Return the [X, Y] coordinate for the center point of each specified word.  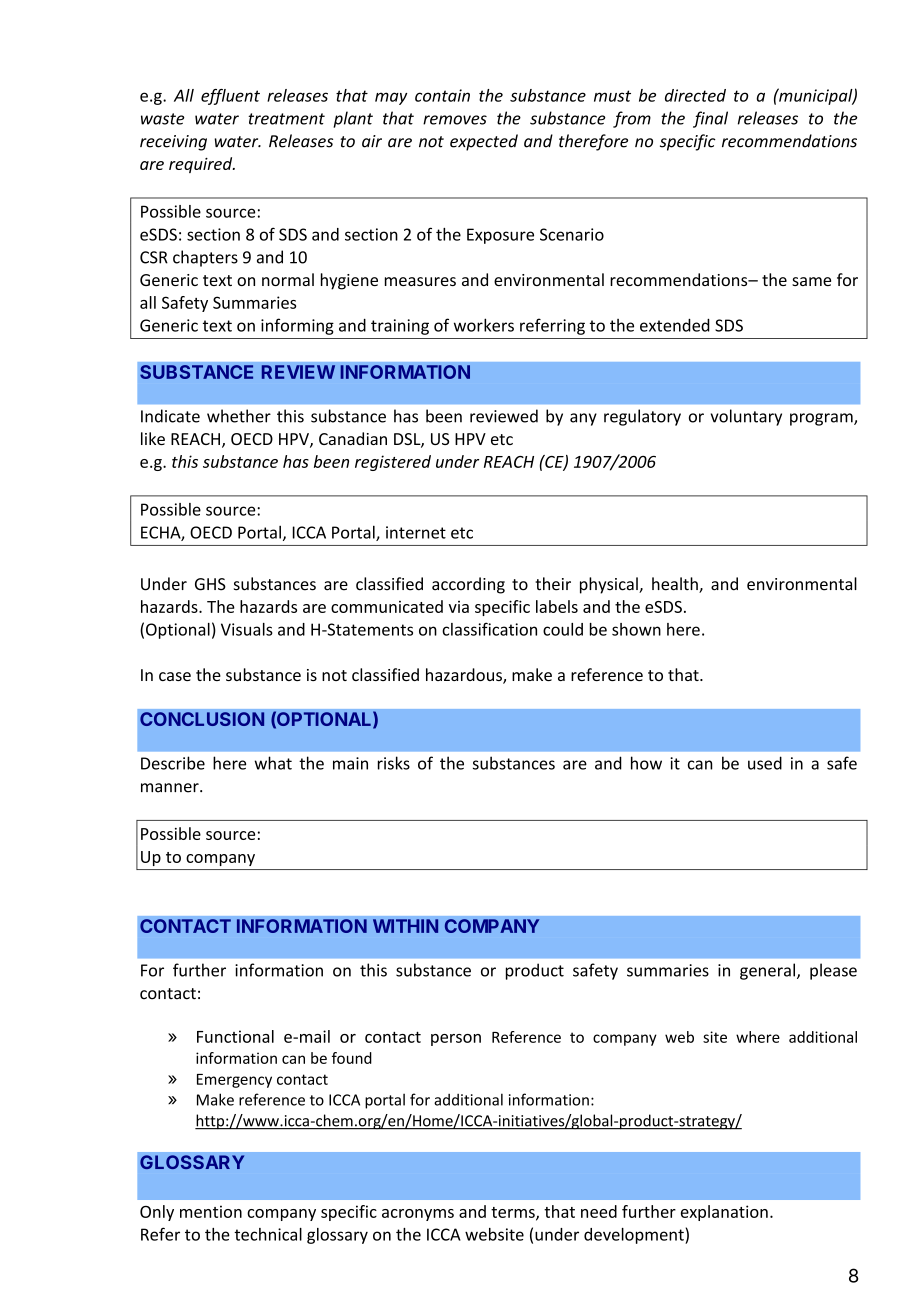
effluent [230, 97]
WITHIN [405, 926]
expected [484, 142]
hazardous [465, 676]
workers [484, 325]
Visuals [247, 629]
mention [211, 1211]
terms [514, 1213]
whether [239, 416]
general [767, 971]
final [710, 119]
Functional [235, 1036]
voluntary [746, 417]
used [765, 763]
